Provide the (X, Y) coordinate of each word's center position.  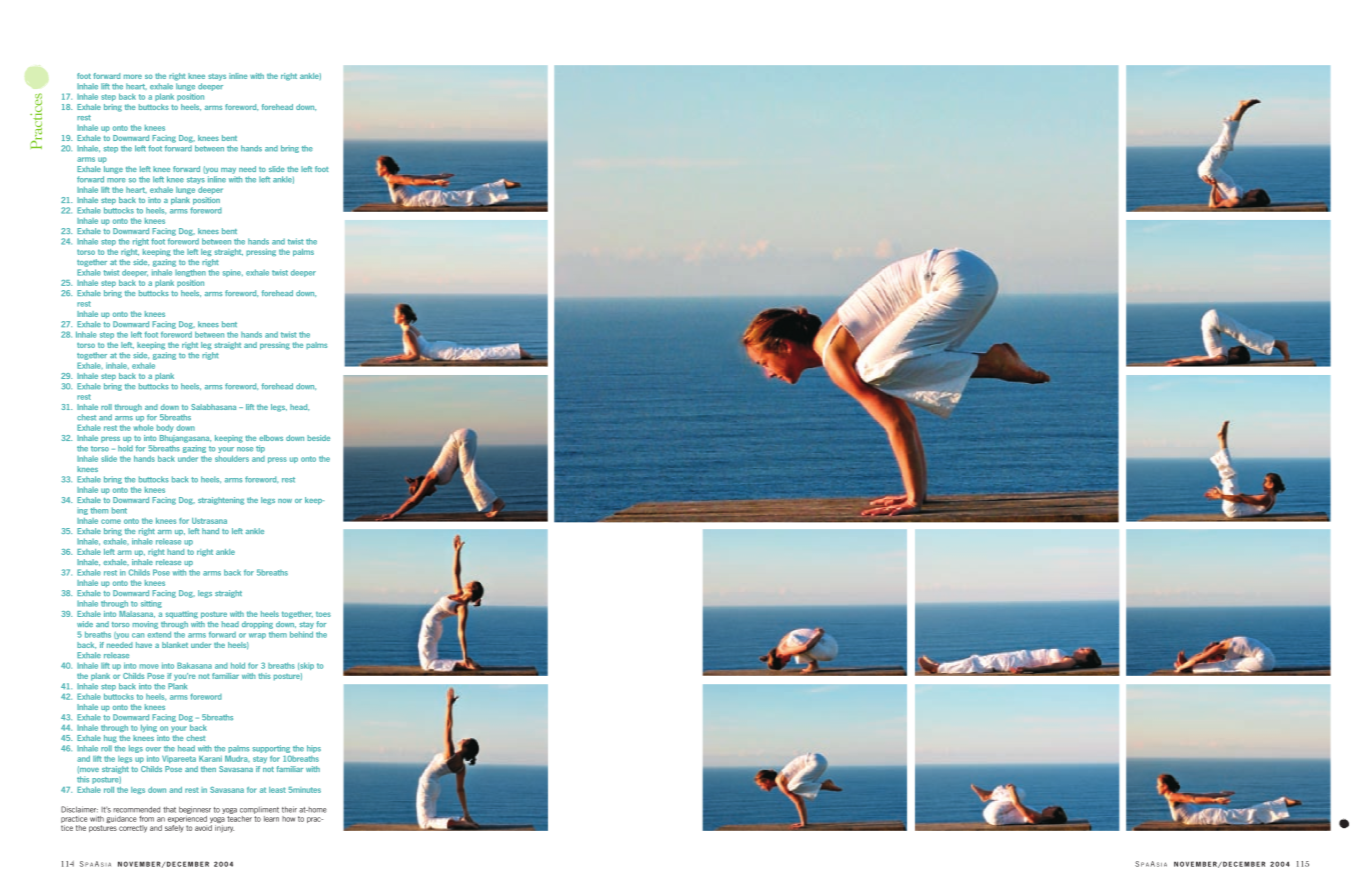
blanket (175, 645)
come (111, 521)
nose (245, 449)
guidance (121, 820)
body (165, 428)
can (138, 635)
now (285, 501)
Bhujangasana (185, 439)
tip (260, 449)
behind (301, 634)
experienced (187, 819)
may (228, 171)
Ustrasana (209, 521)
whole (143, 427)
